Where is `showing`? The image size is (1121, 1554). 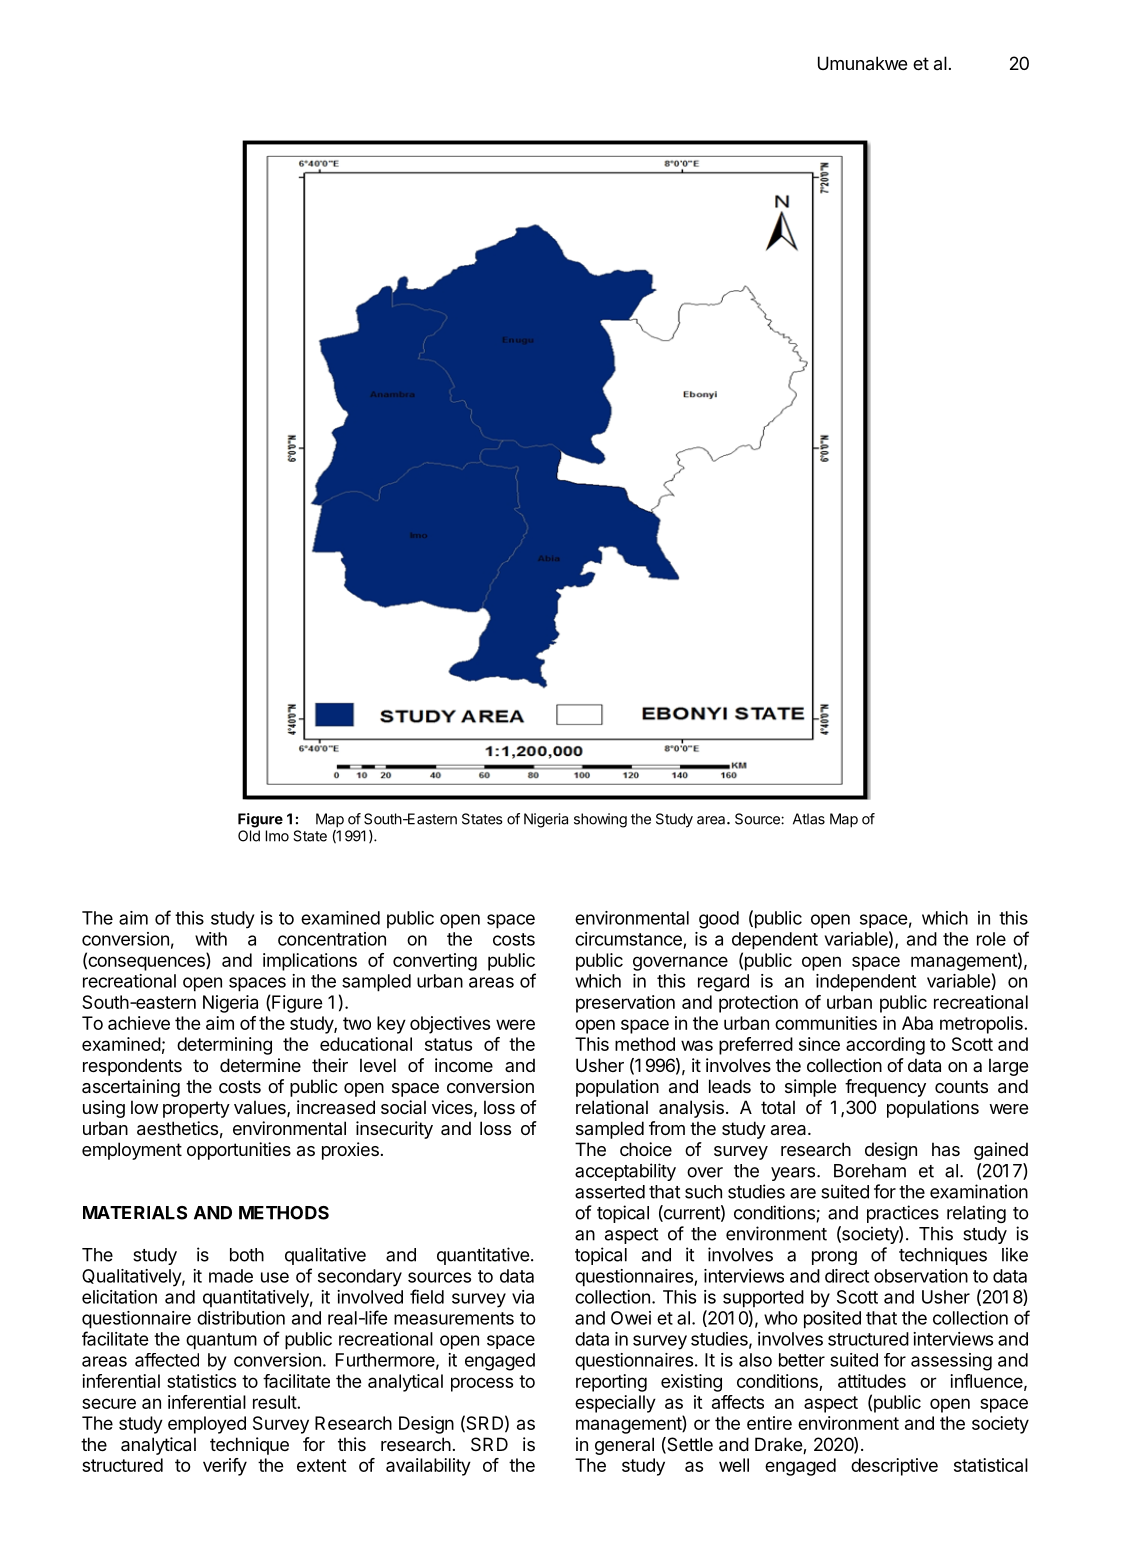 showing is located at coordinates (600, 820).
